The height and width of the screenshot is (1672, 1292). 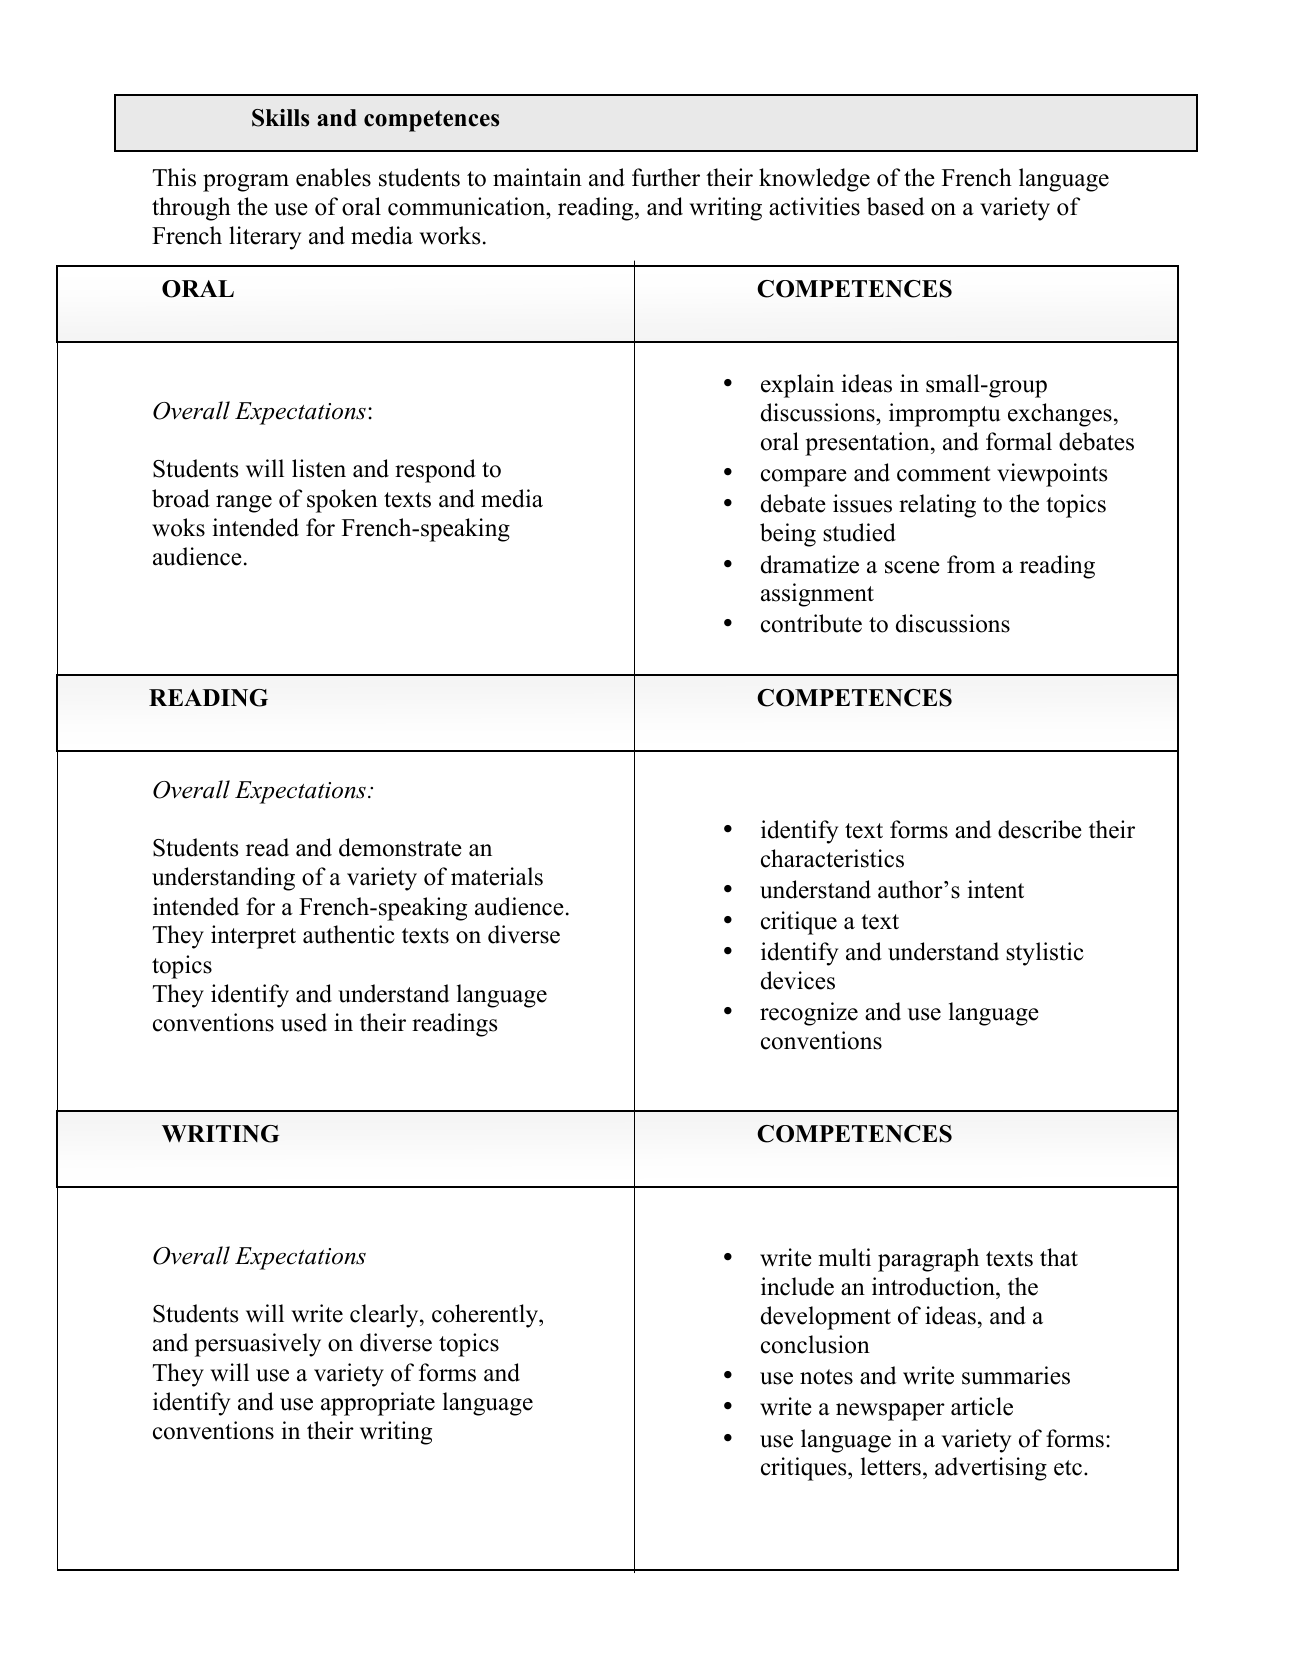 I want to click on program, so click(x=246, y=183).
